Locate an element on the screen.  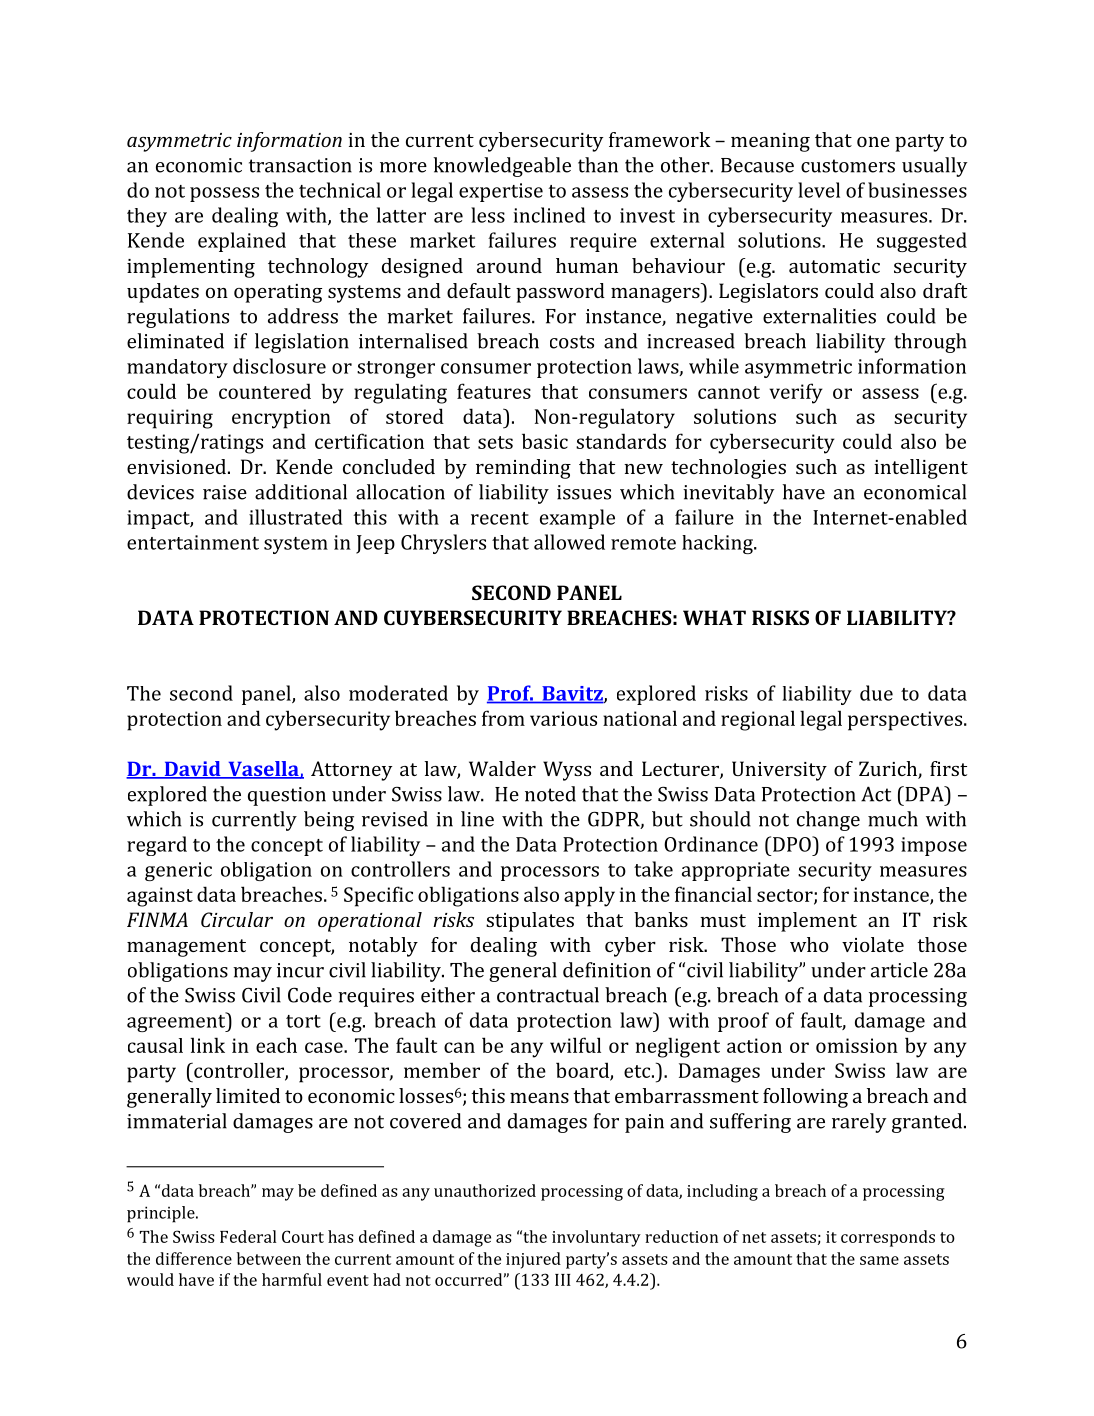
knowledgeable is located at coordinates (502, 167).
